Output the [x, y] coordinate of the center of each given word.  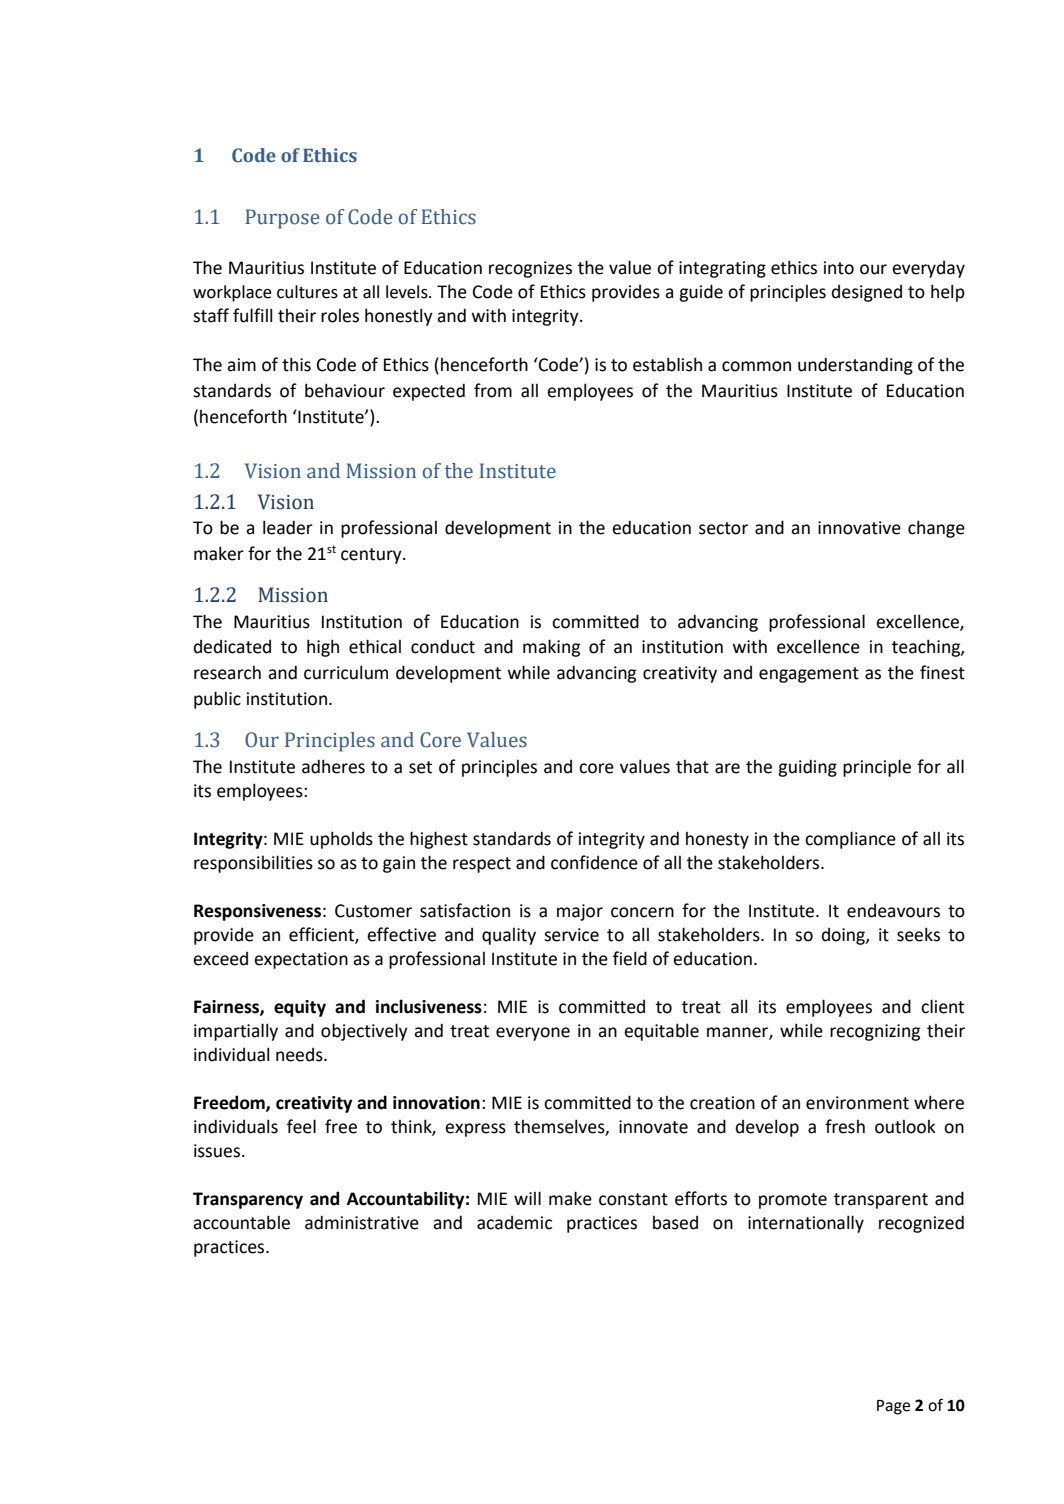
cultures [307, 292]
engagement [809, 675]
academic [514, 1223]
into [839, 268]
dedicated [232, 647]
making [551, 648]
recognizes [530, 269]
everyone [533, 1034]
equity [300, 1008]
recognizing [875, 1032]
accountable [241, 1222]
